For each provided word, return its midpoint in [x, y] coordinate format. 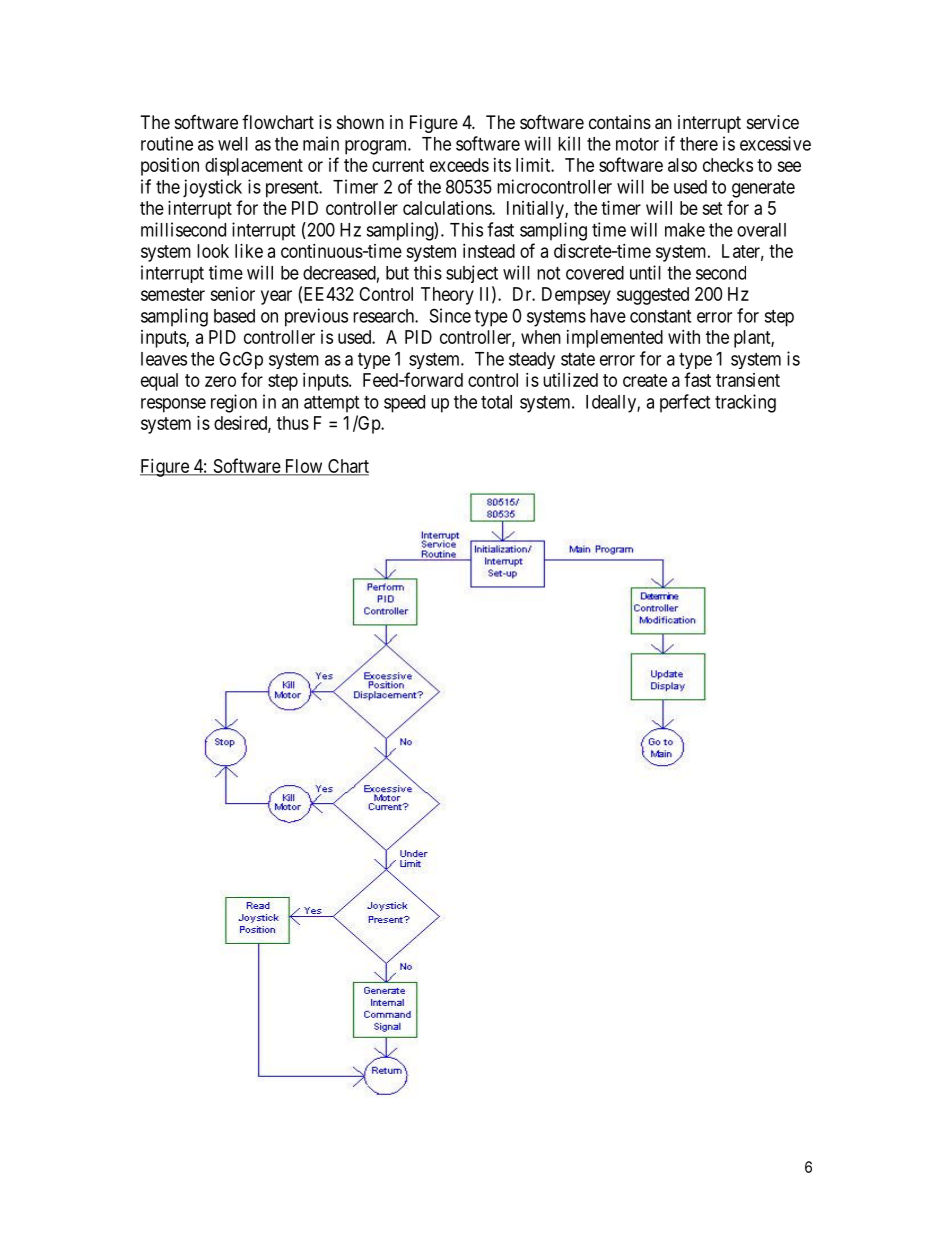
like [249, 251]
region [234, 403]
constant [660, 316]
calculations [448, 208]
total [496, 402]
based [234, 316]
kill [569, 143]
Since [450, 315]
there [699, 144]
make [685, 230]
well [233, 144]
